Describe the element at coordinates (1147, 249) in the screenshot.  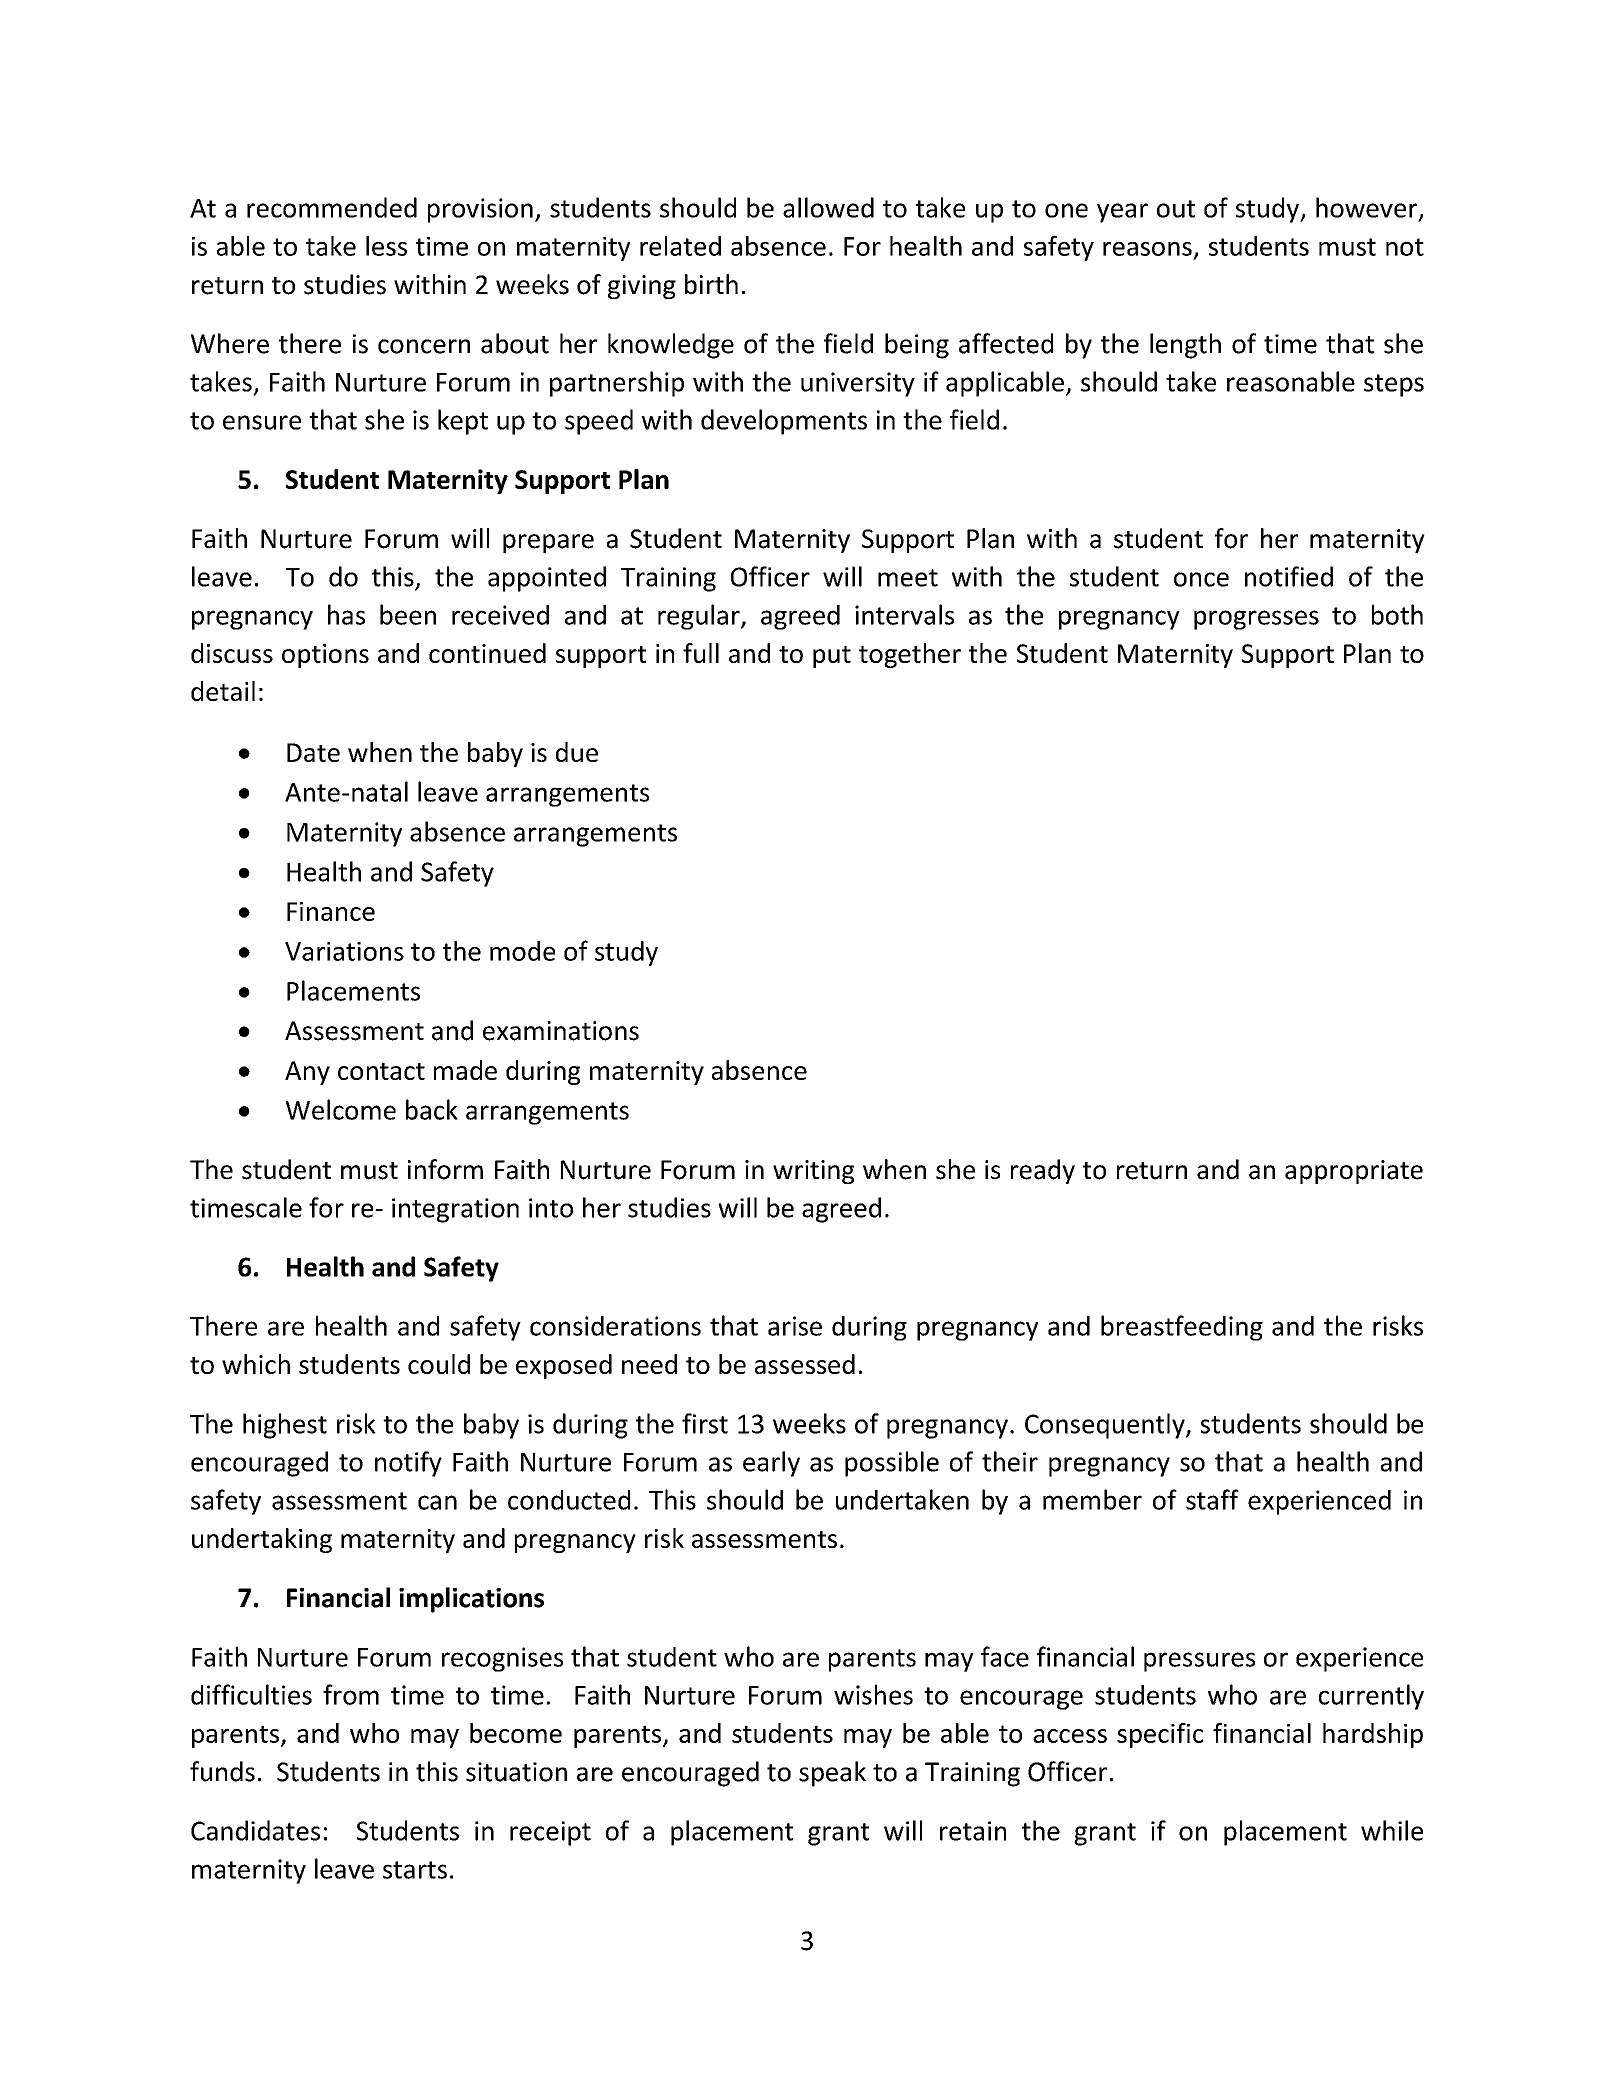
I see `reasons` at that location.
